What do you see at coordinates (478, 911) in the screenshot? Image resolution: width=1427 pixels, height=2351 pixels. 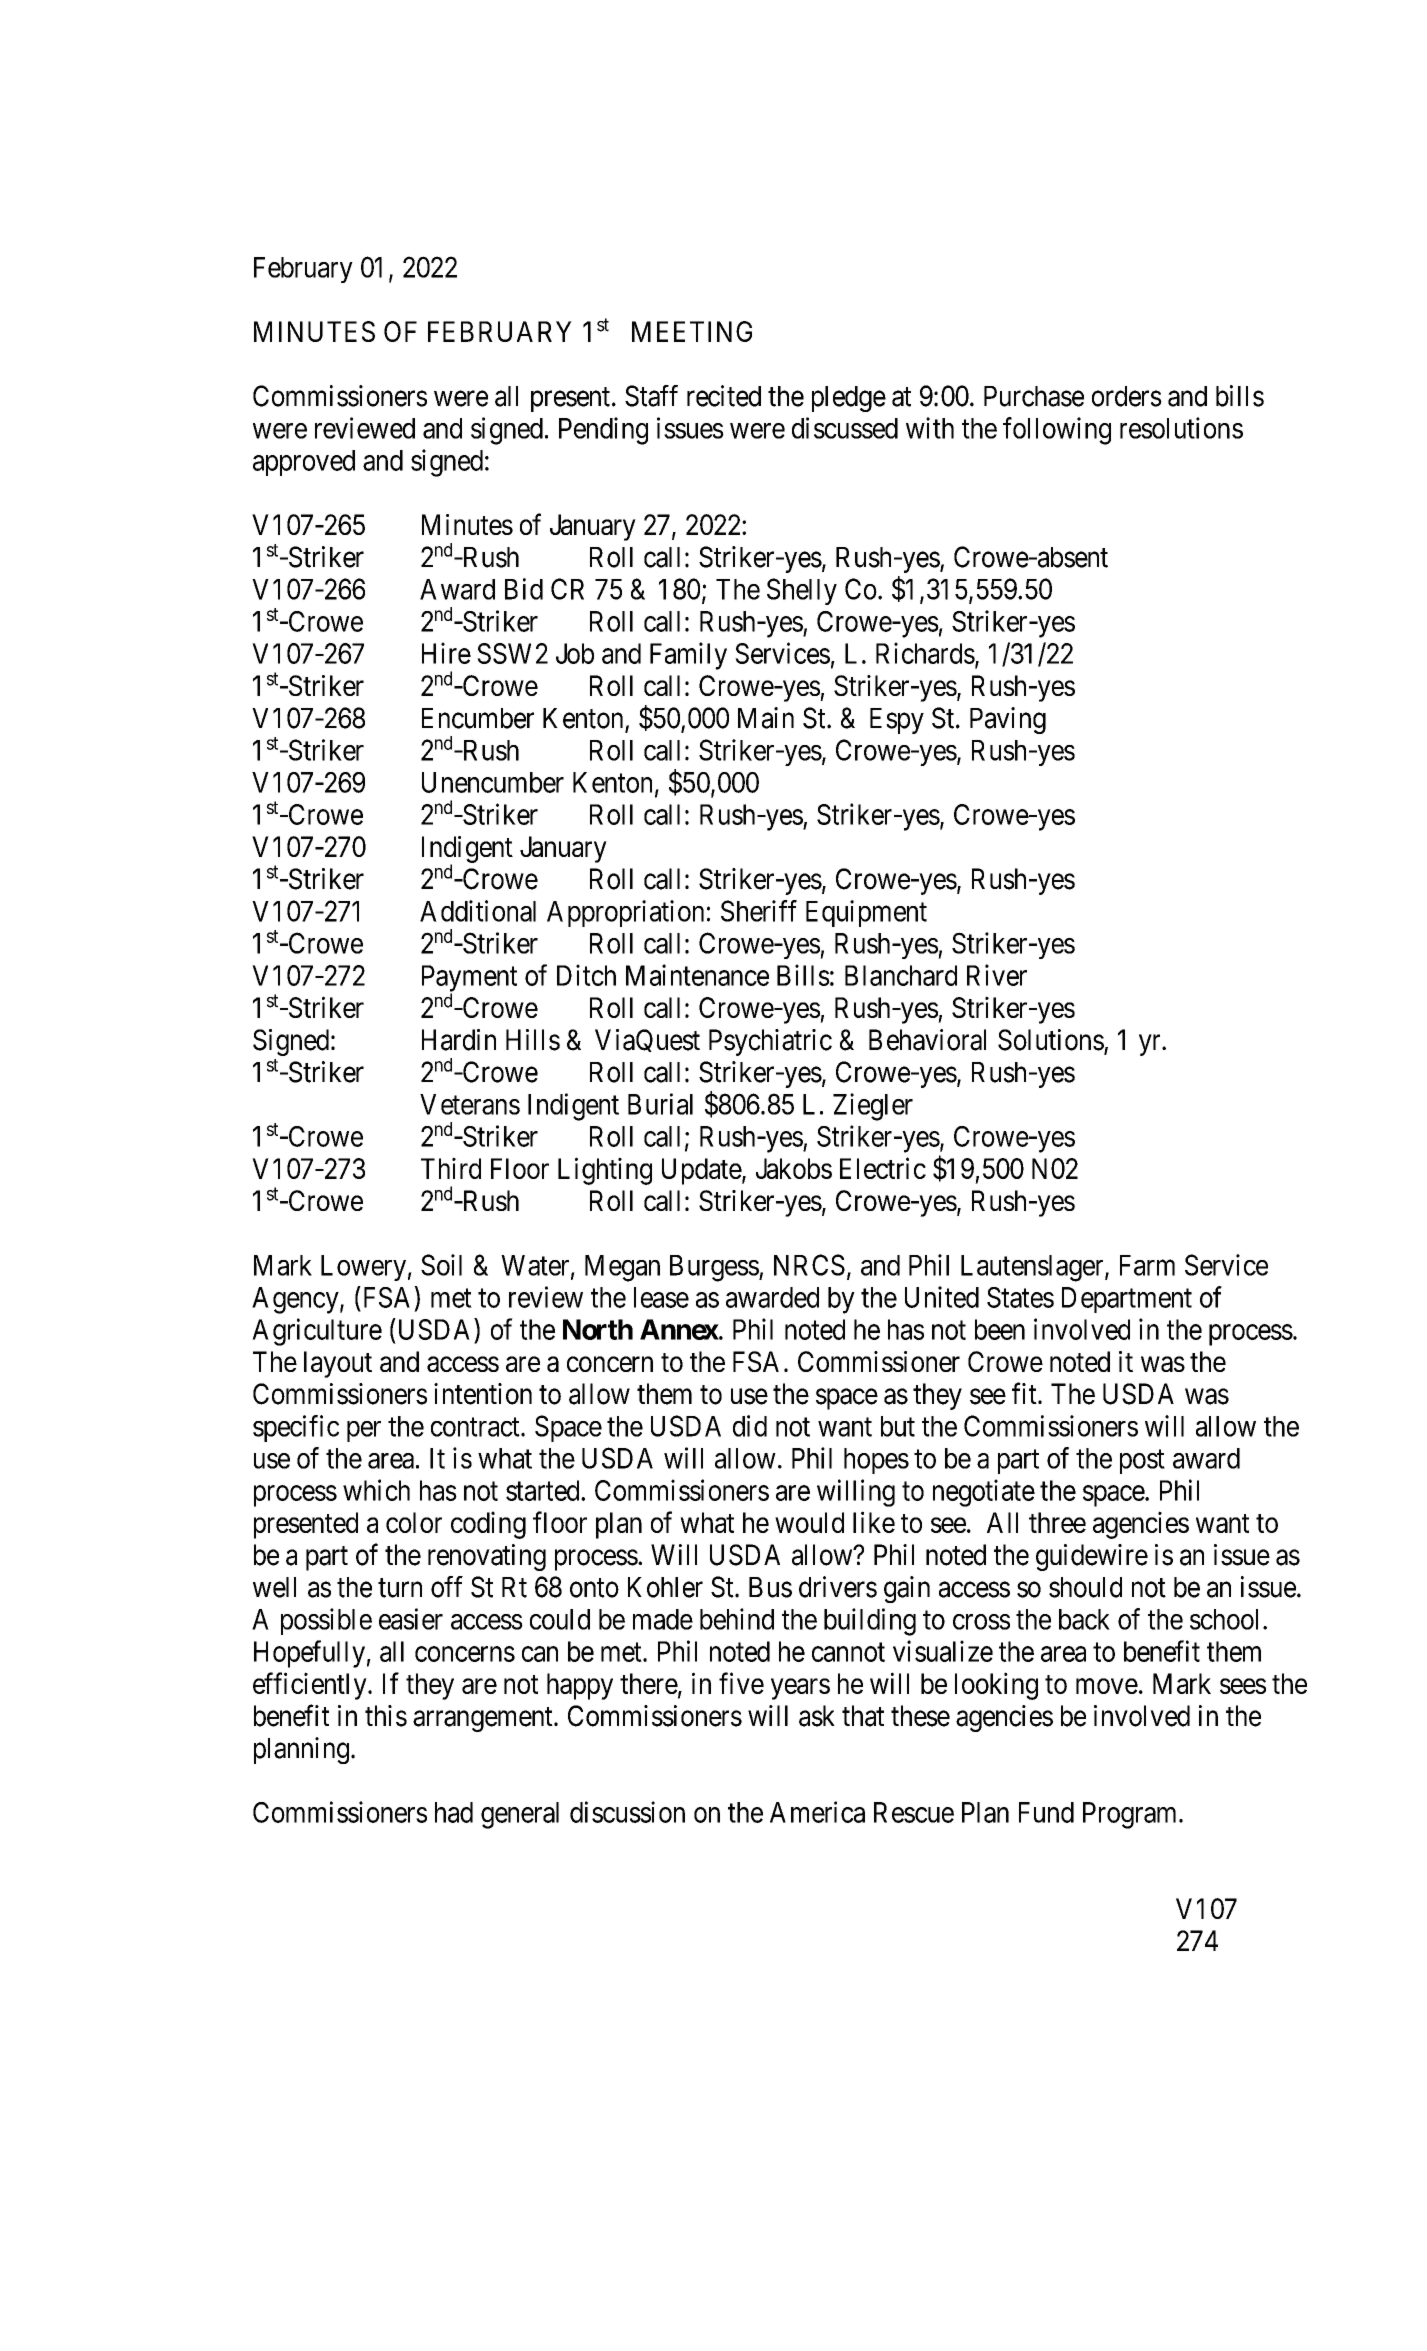 I see `Additional` at bounding box center [478, 911].
